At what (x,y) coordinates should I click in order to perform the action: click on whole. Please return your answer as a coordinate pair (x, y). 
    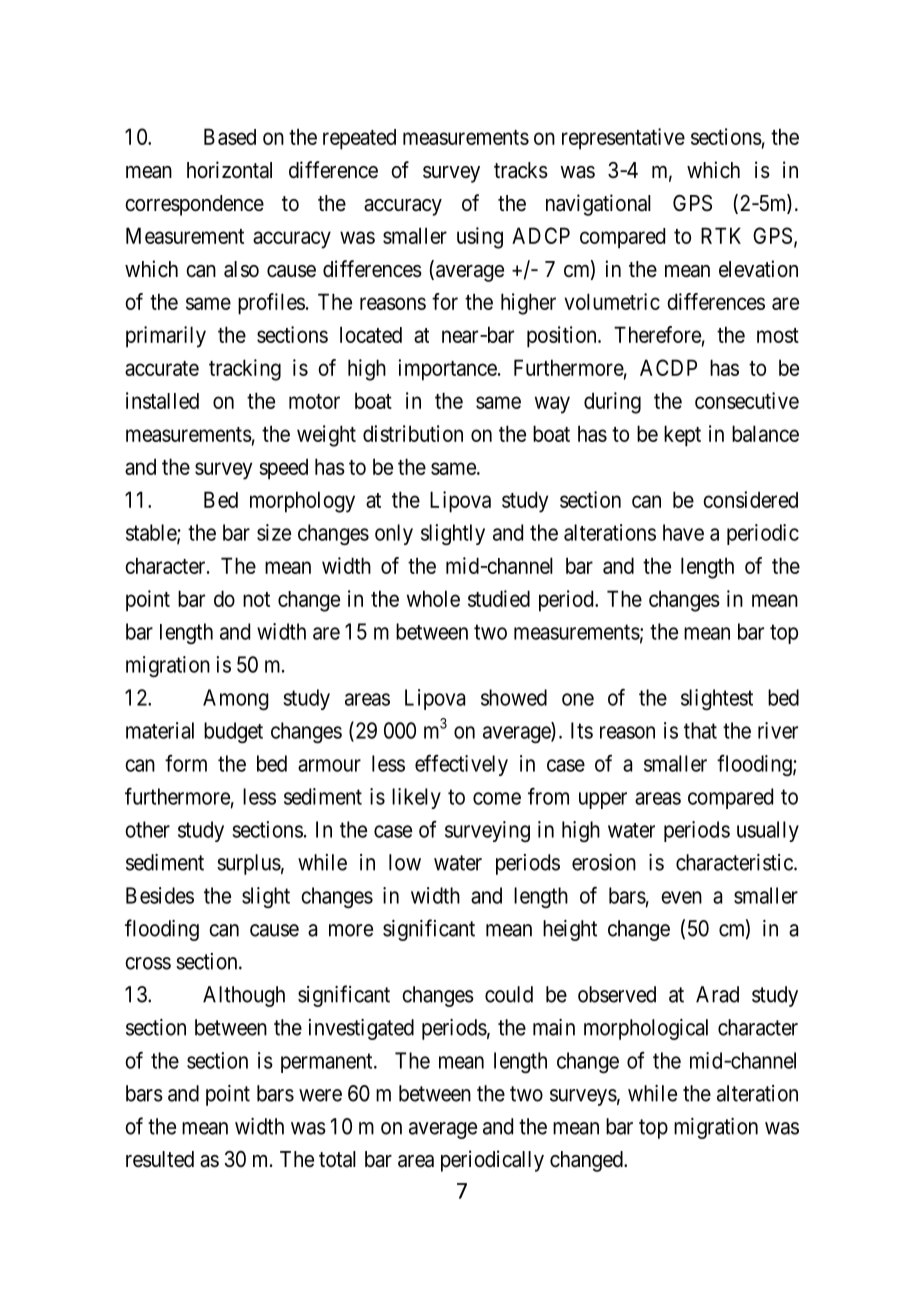
    Looking at the image, I should click on (433, 598).
